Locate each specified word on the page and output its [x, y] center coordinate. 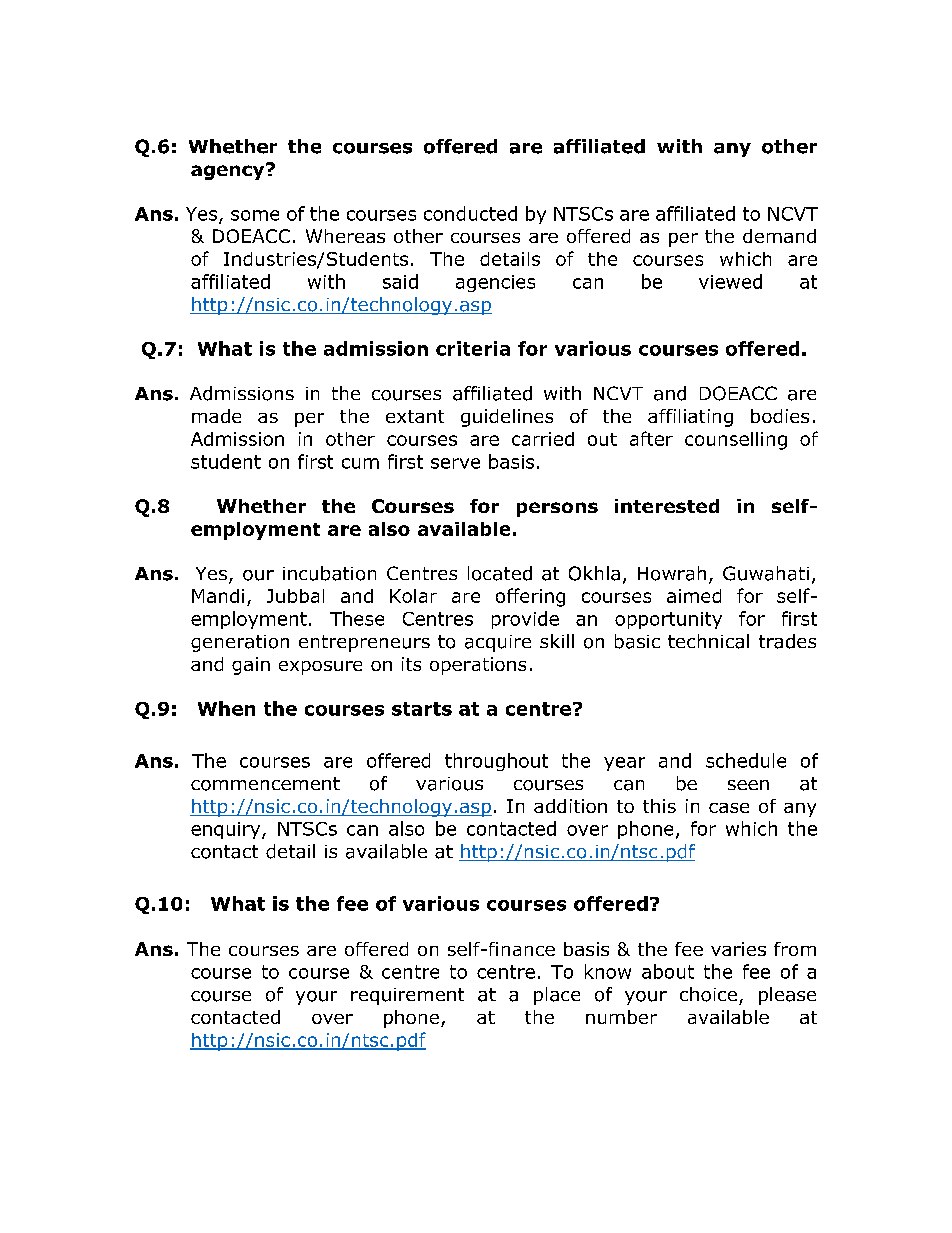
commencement [265, 784]
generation [240, 643]
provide [525, 620]
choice [708, 994]
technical [708, 641]
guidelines [507, 418]
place [557, 996]
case [729, 808]
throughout [496, 762]
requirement [407, 996]
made [216, 416]
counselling [736, 441]
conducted [470, 213]
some [255, 215]
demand [779, 236]
